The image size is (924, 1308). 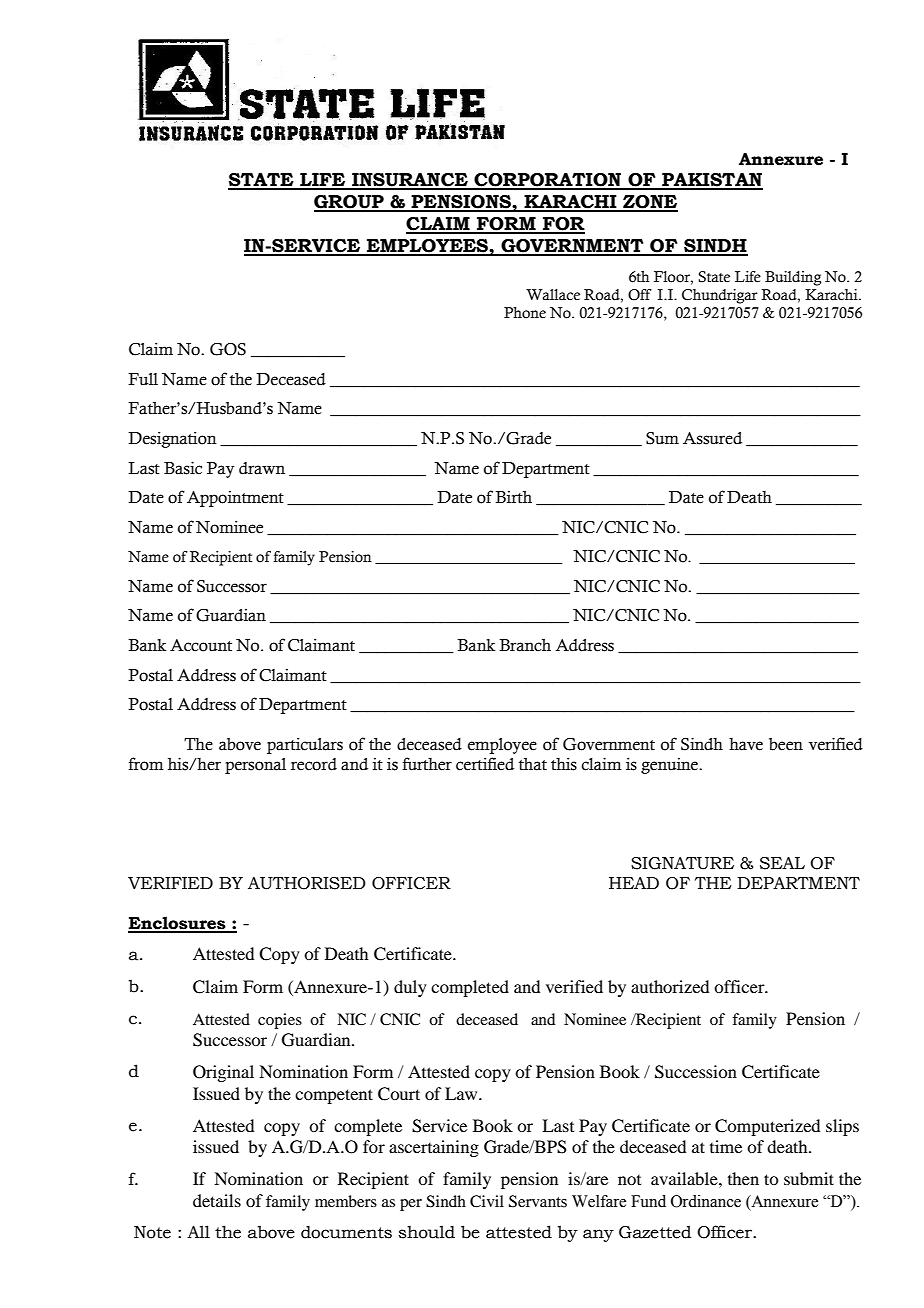 I want to click on AUTHORISED, so click(x=307, y=883).
